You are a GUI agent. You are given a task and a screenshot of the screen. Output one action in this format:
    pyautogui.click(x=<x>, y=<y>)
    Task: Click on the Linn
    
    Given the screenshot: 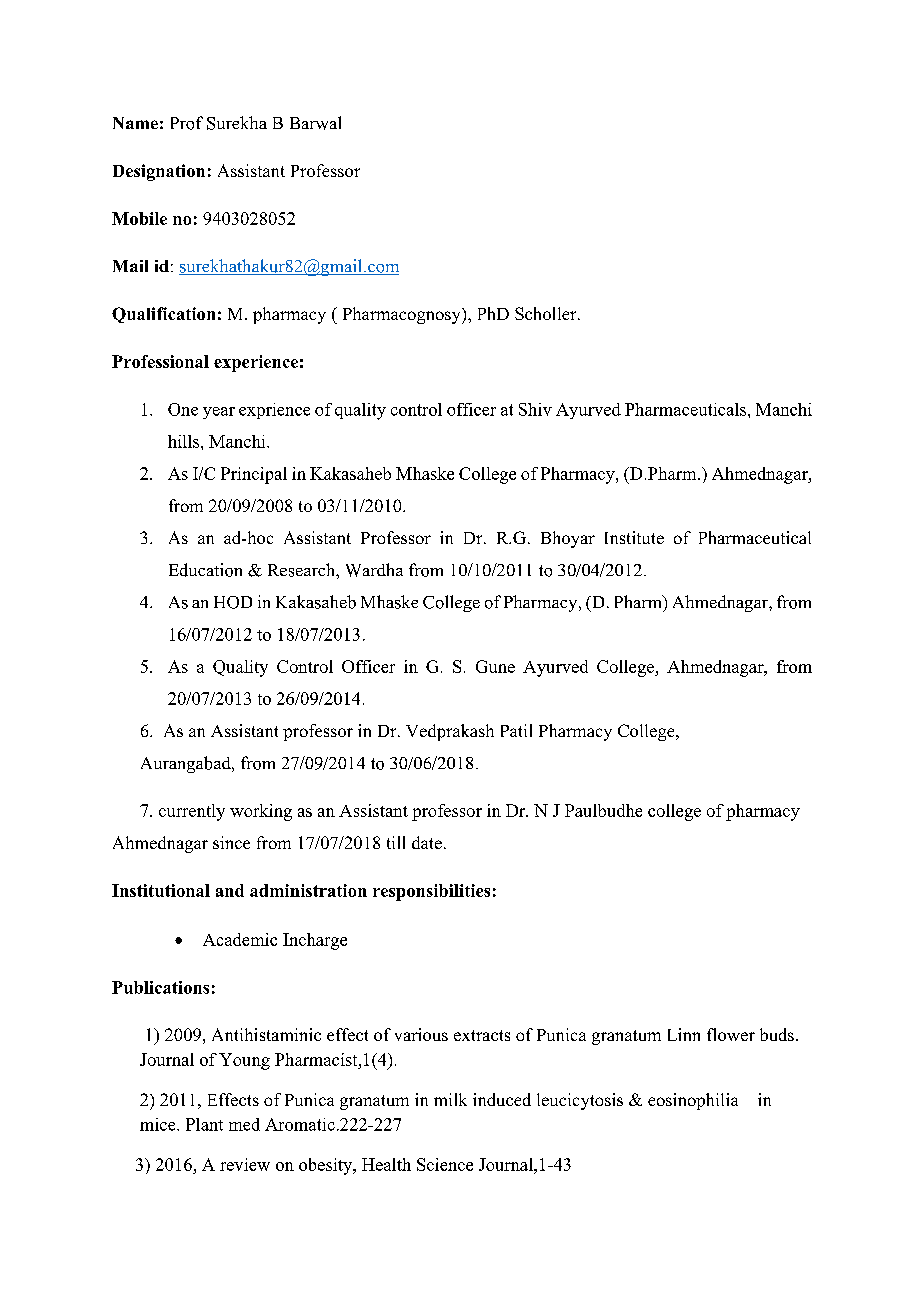 What is the action you would take?
    pyautogui.click(x=684, y=1034)
